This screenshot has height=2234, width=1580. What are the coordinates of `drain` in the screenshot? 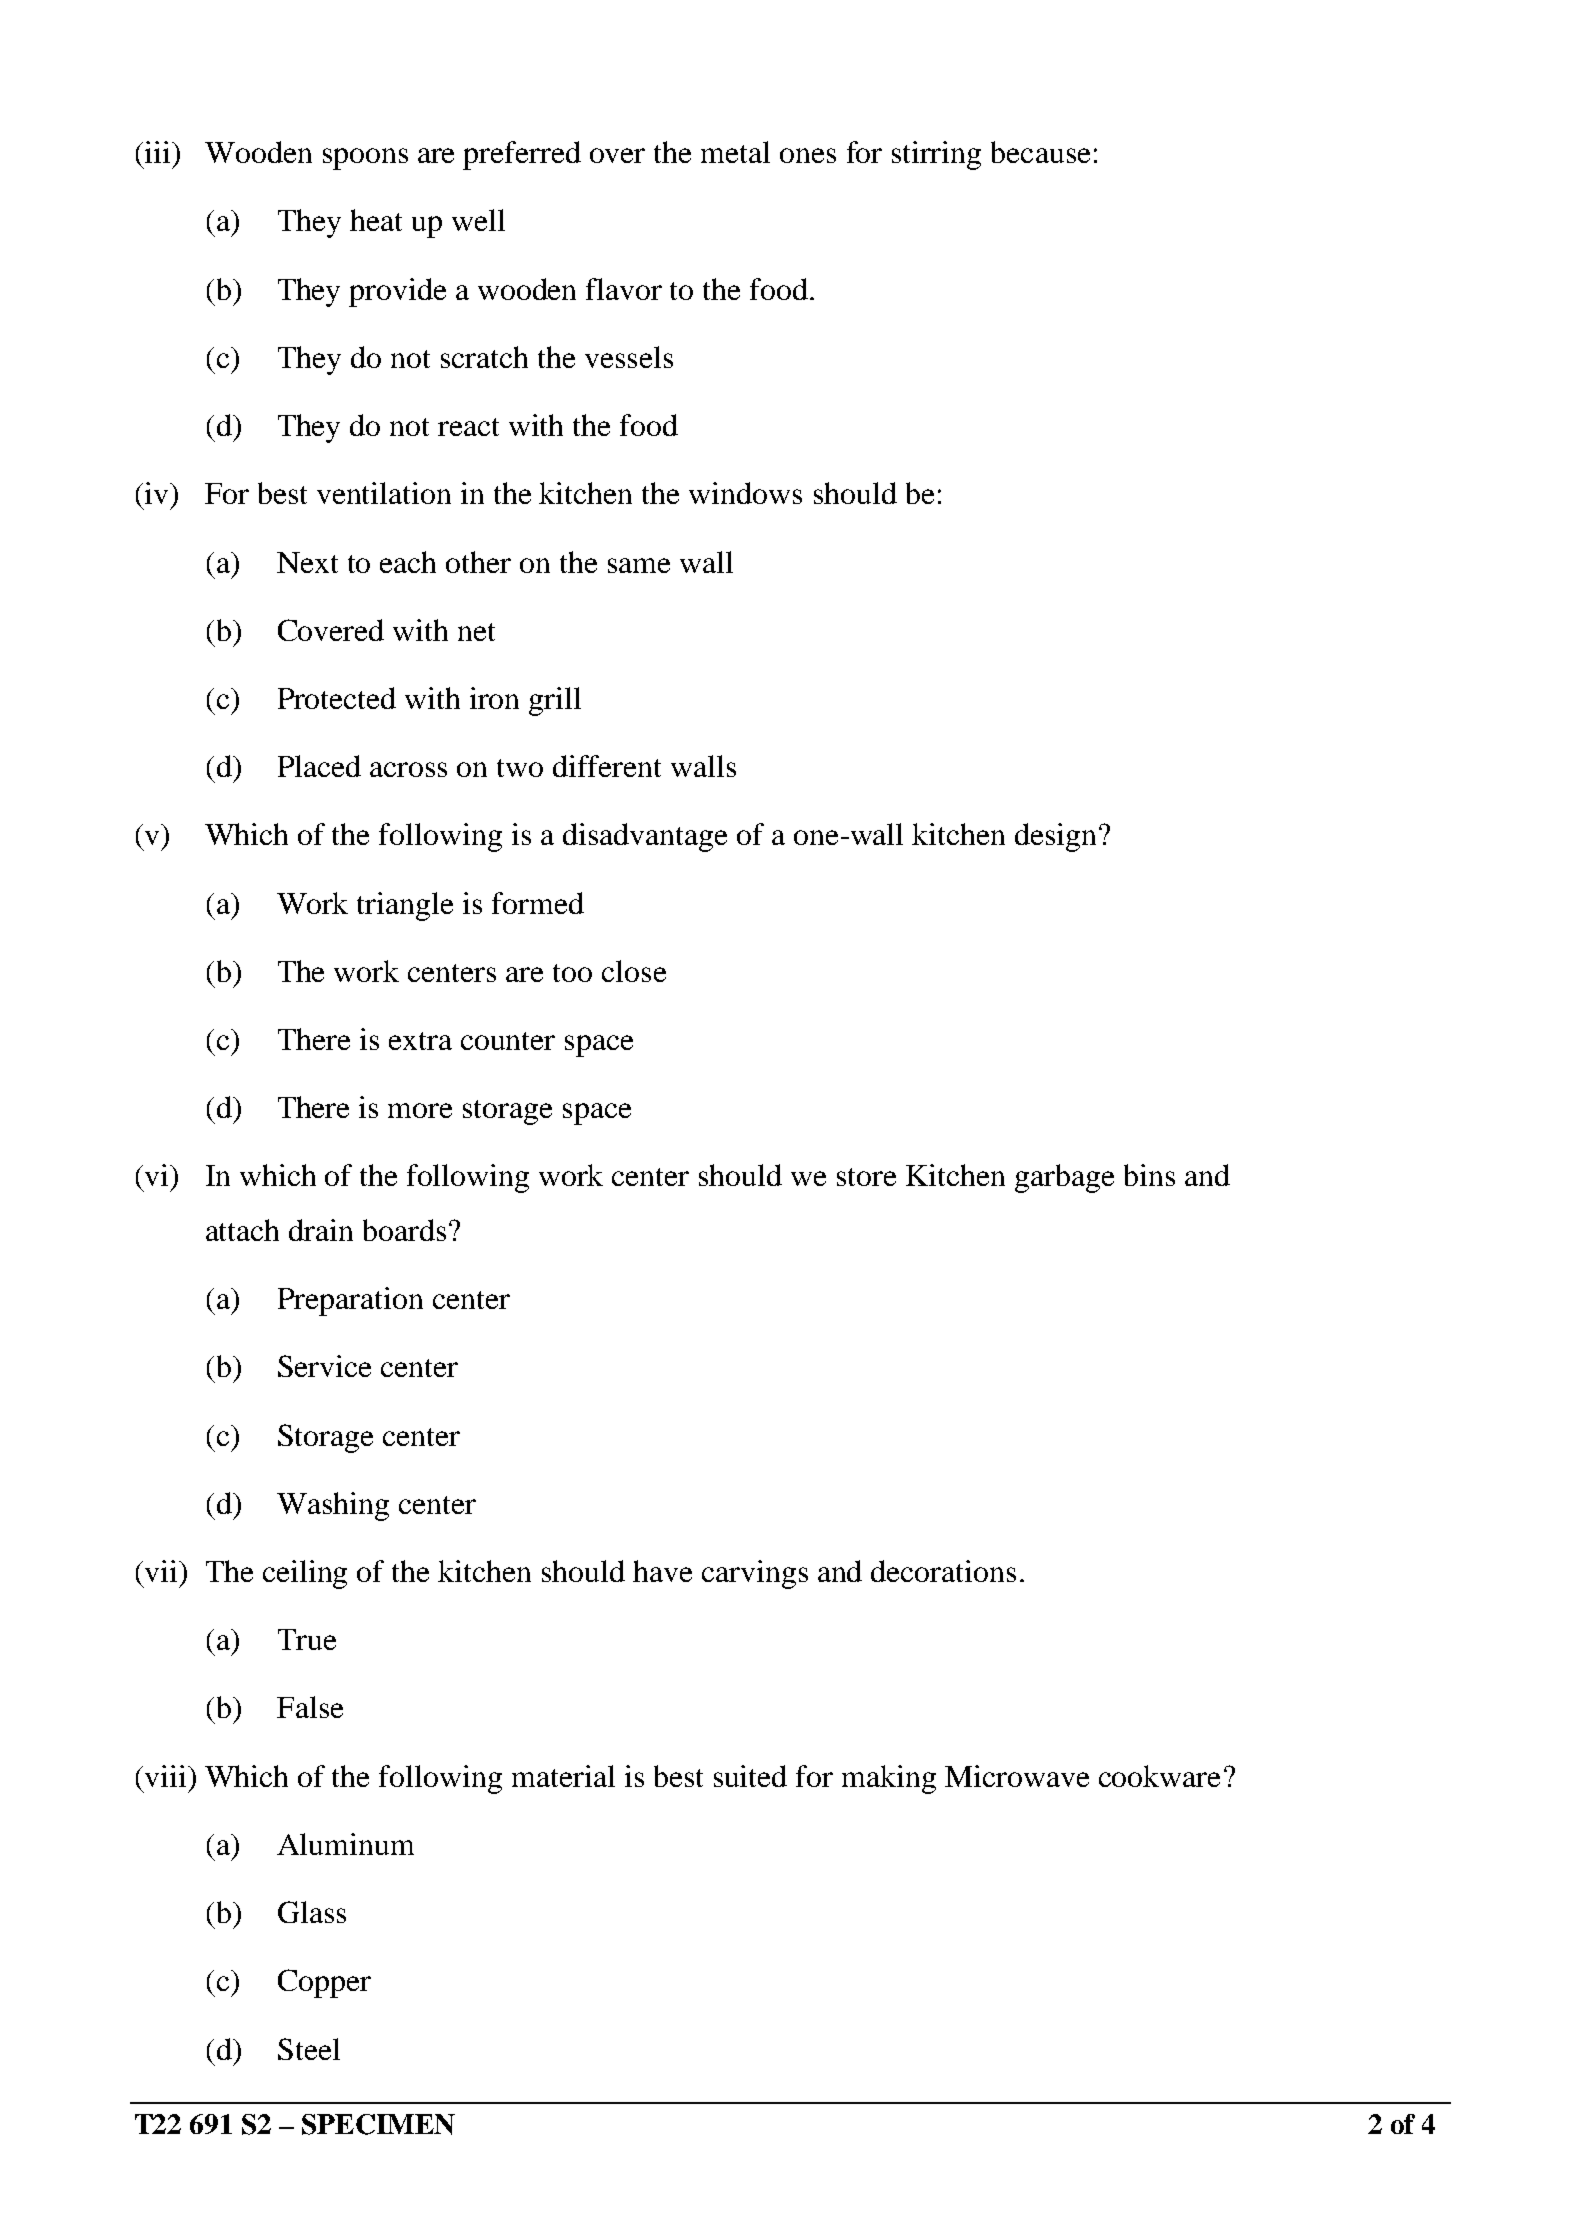 It's located at (321, 1230).
